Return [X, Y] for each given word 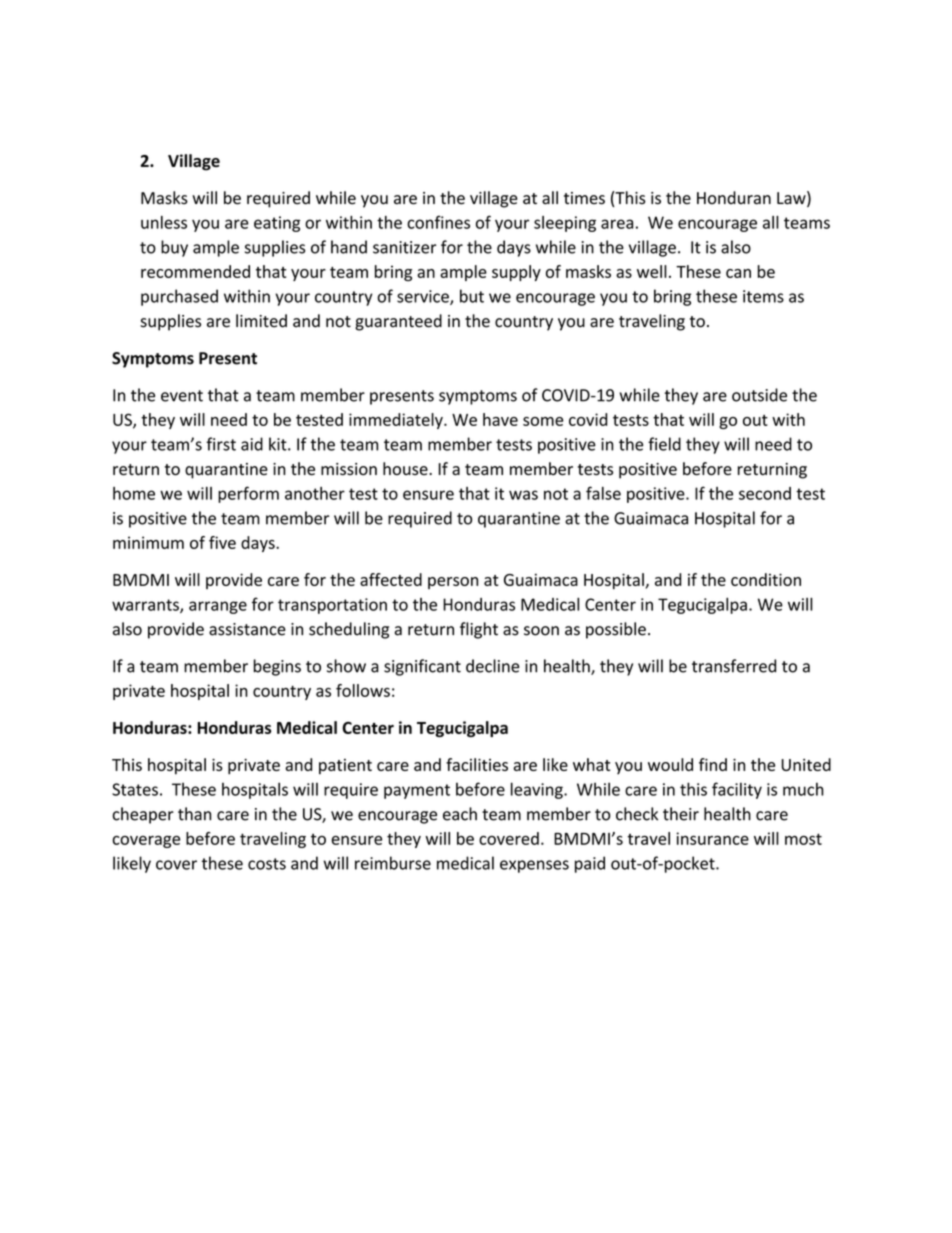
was [523, 495]
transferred [734, 666]
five [222, 542]
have [500, 419]
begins [277, 667]
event [182, 396]
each [460, 814]
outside [759, 395]
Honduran [734, 198]
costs [267, 864]
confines [438, 222]
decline [492, 666]
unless [164, 222]
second [765, 493]
